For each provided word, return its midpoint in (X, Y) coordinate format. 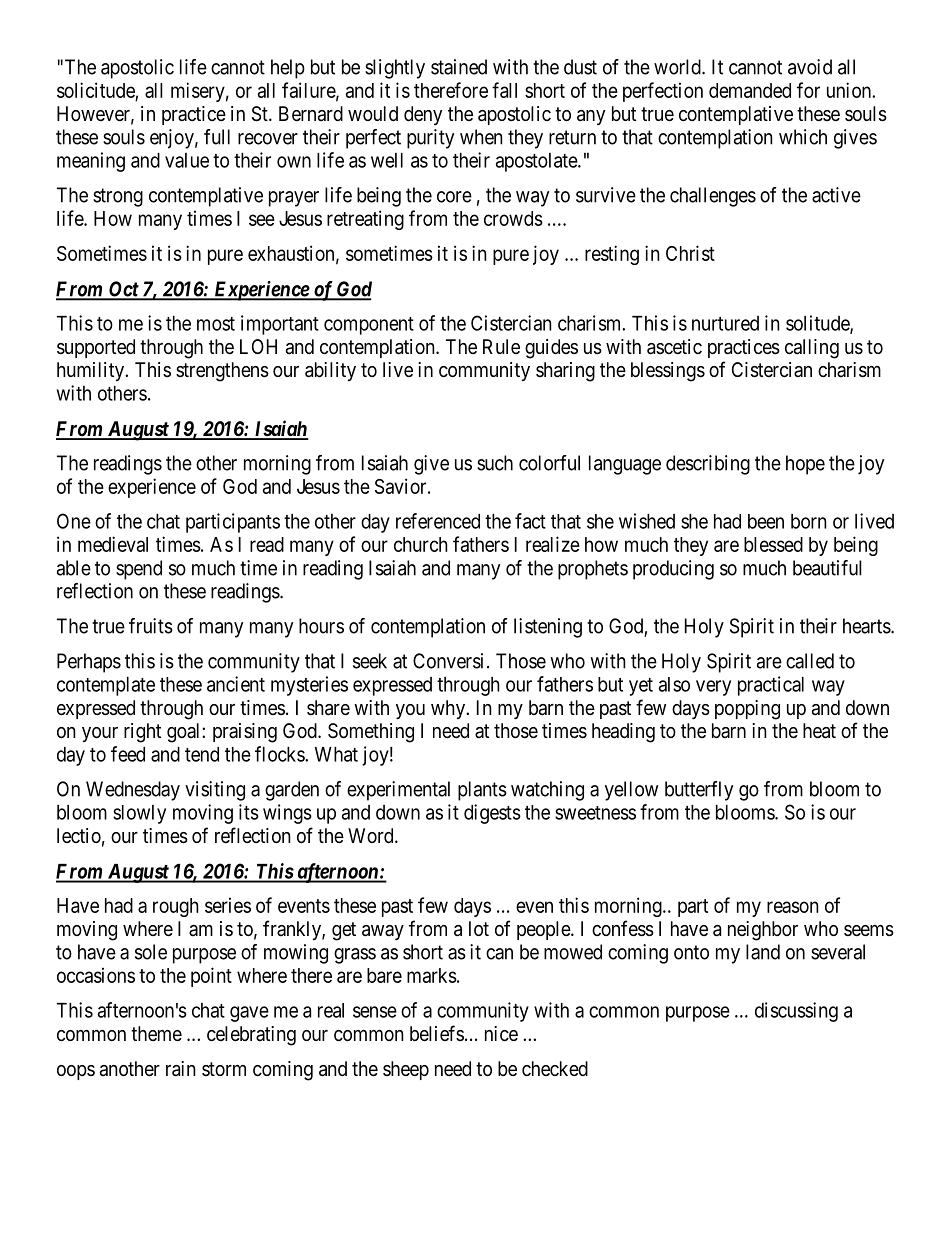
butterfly (699, 791)
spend (139, 570)
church (421, 544)
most (216, 324)
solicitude (96, 90)
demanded (750, 90)
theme (156, 1034)
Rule (501, 346)
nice (501, 1033)
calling (812, 349)
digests (492, 814)
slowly (139, 814)
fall (504, 90)
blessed (773, 544)
